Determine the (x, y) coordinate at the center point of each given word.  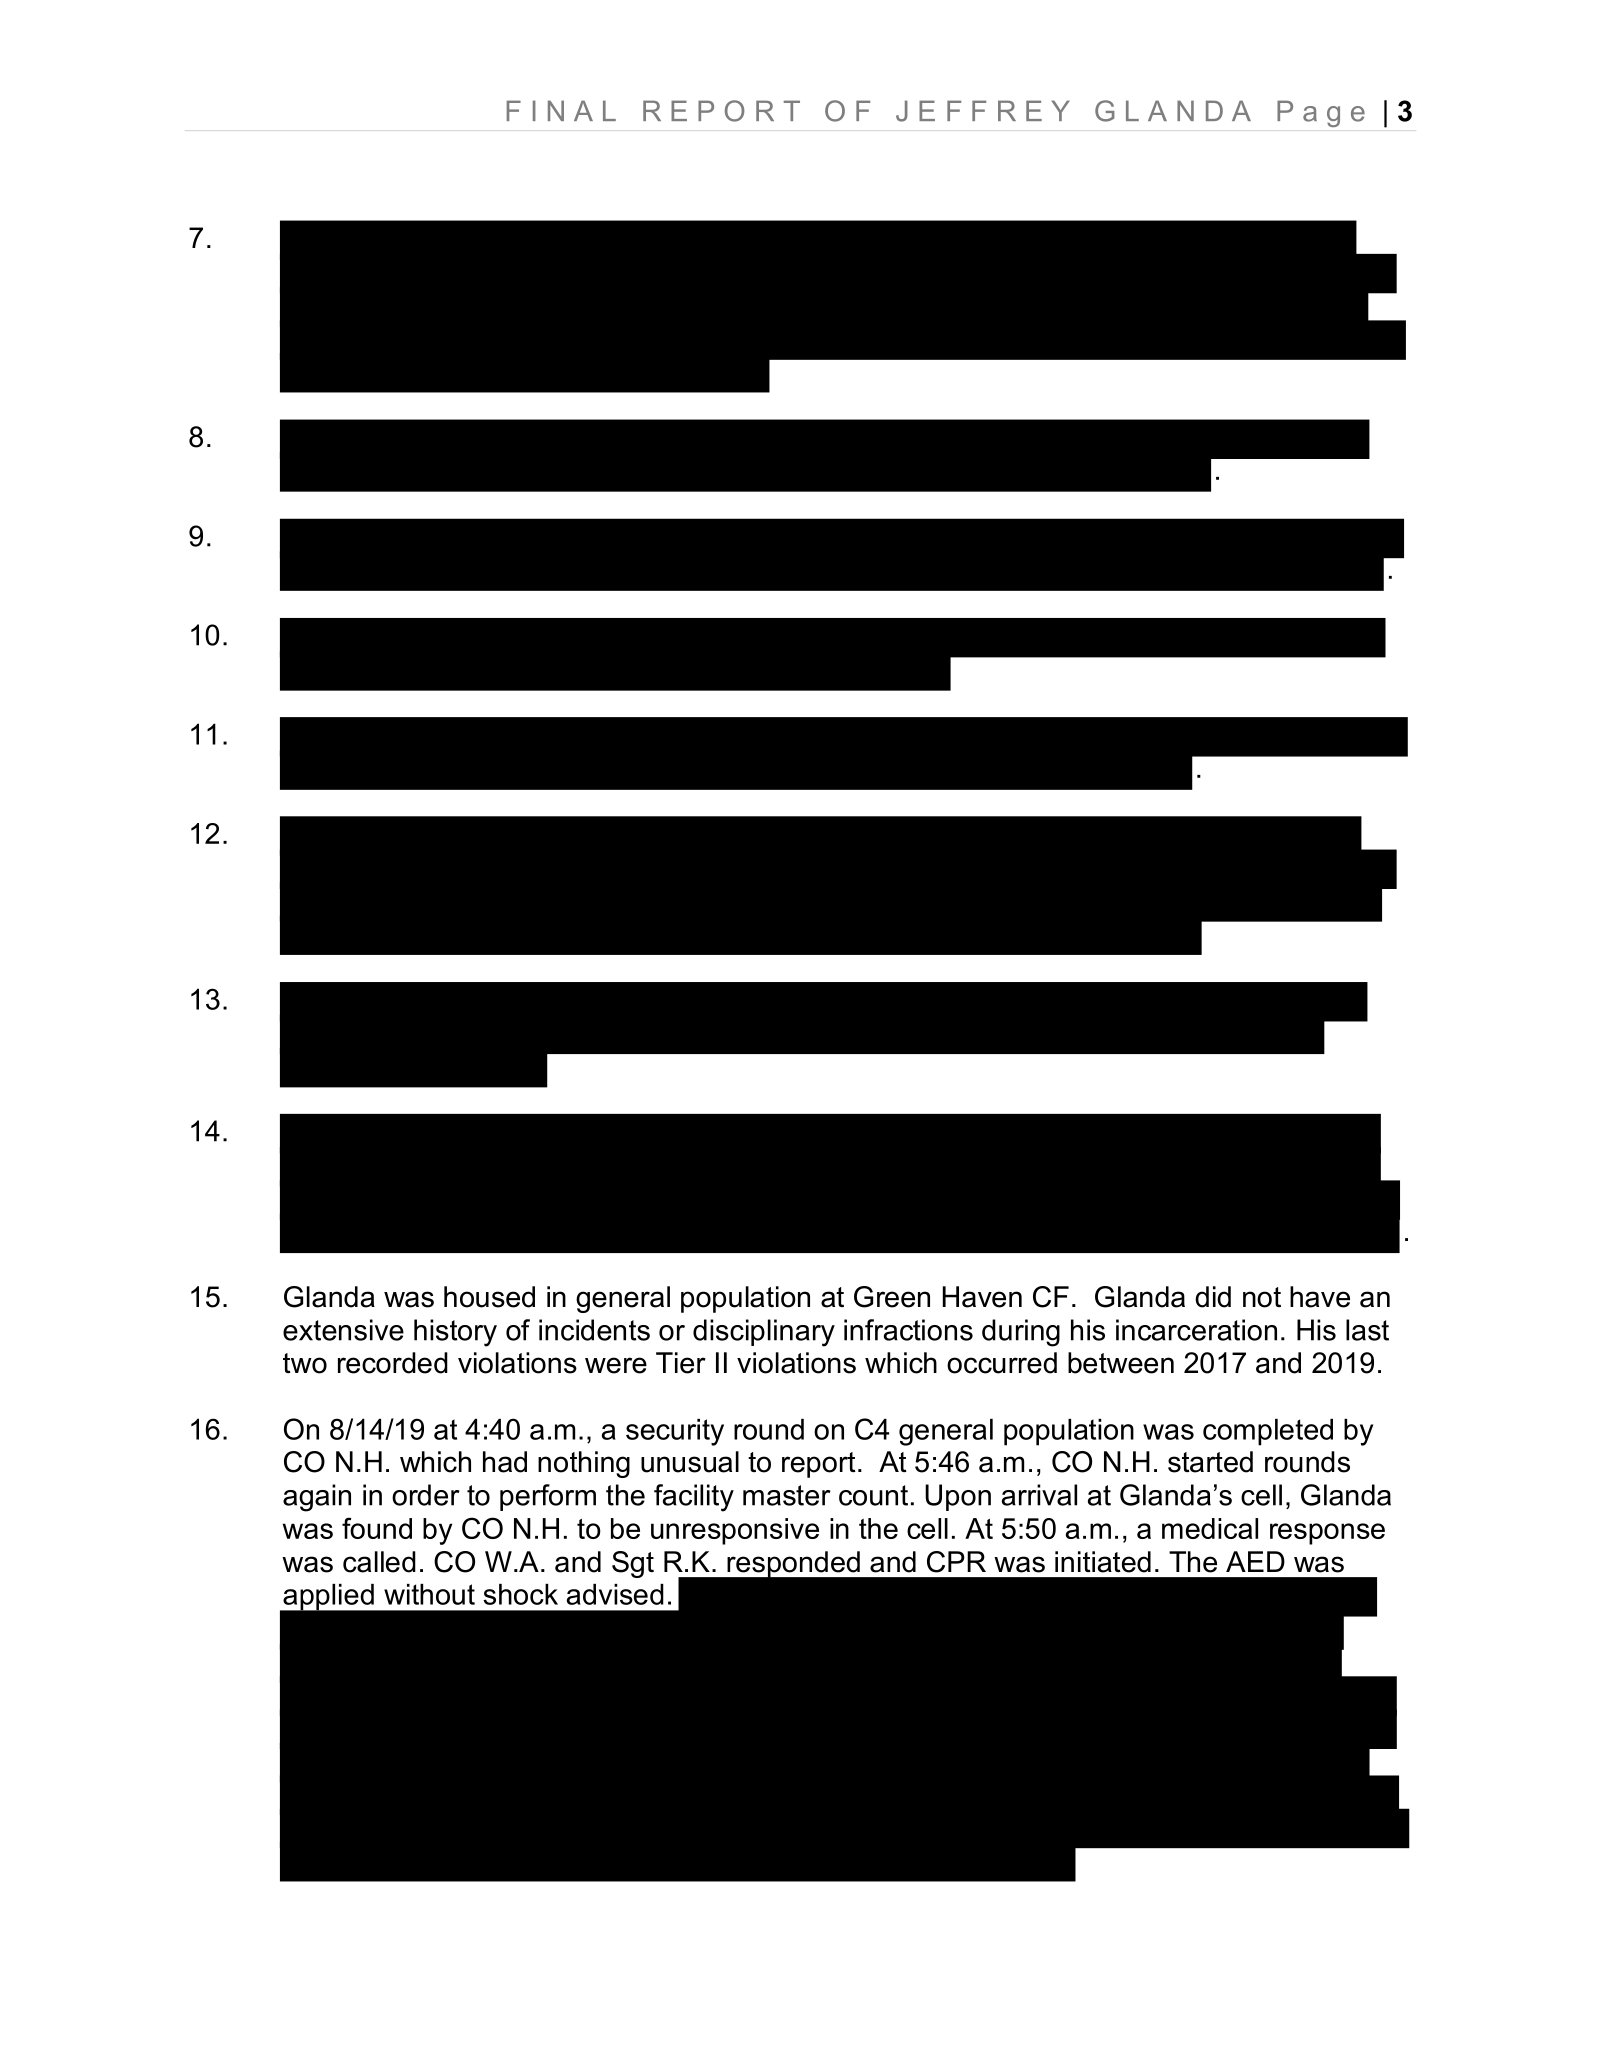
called (379, 1562)
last (1367, 1330)
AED (1255, 1561)
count (873, 1495)
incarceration (1196, 1330)
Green (892, 1297)
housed (489, 1297)
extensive (343, 1330)
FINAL (561, 110)
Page (1321, 113)
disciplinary (764, 1333)
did (1213, 1297)
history (455, 1333)
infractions (908, 1330)
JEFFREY (983, 111)
